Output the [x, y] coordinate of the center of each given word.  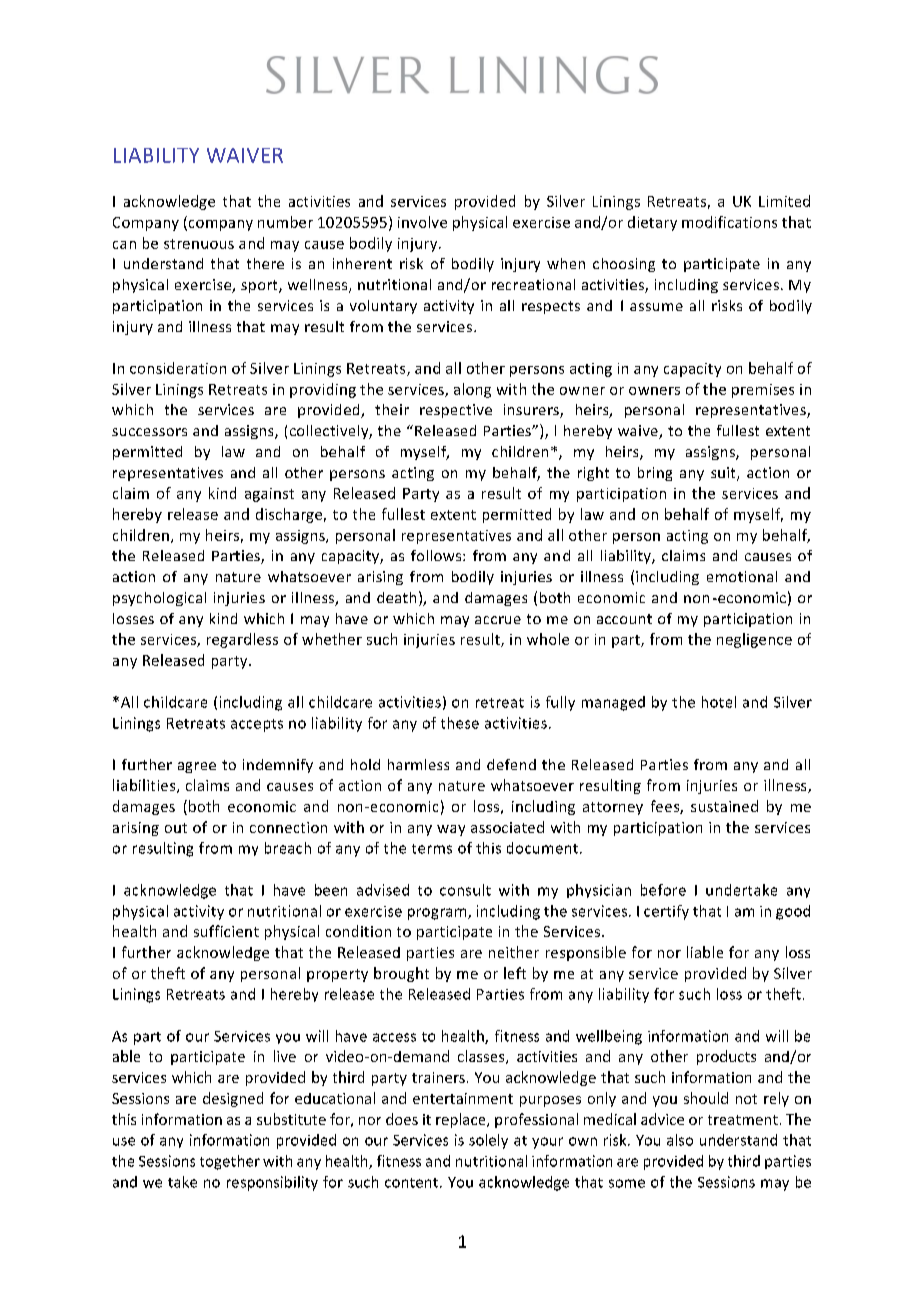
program [438, 914]
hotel [719, 702]
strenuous [199, 244]
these [460, 723]
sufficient [226, 931]
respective [456, 411]
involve [422, 222]
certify [666, 912]
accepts [257, 725]
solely [488, 1141]
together [230, 1162]
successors [149, 432]
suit [724, 474]
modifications [729, 222]
